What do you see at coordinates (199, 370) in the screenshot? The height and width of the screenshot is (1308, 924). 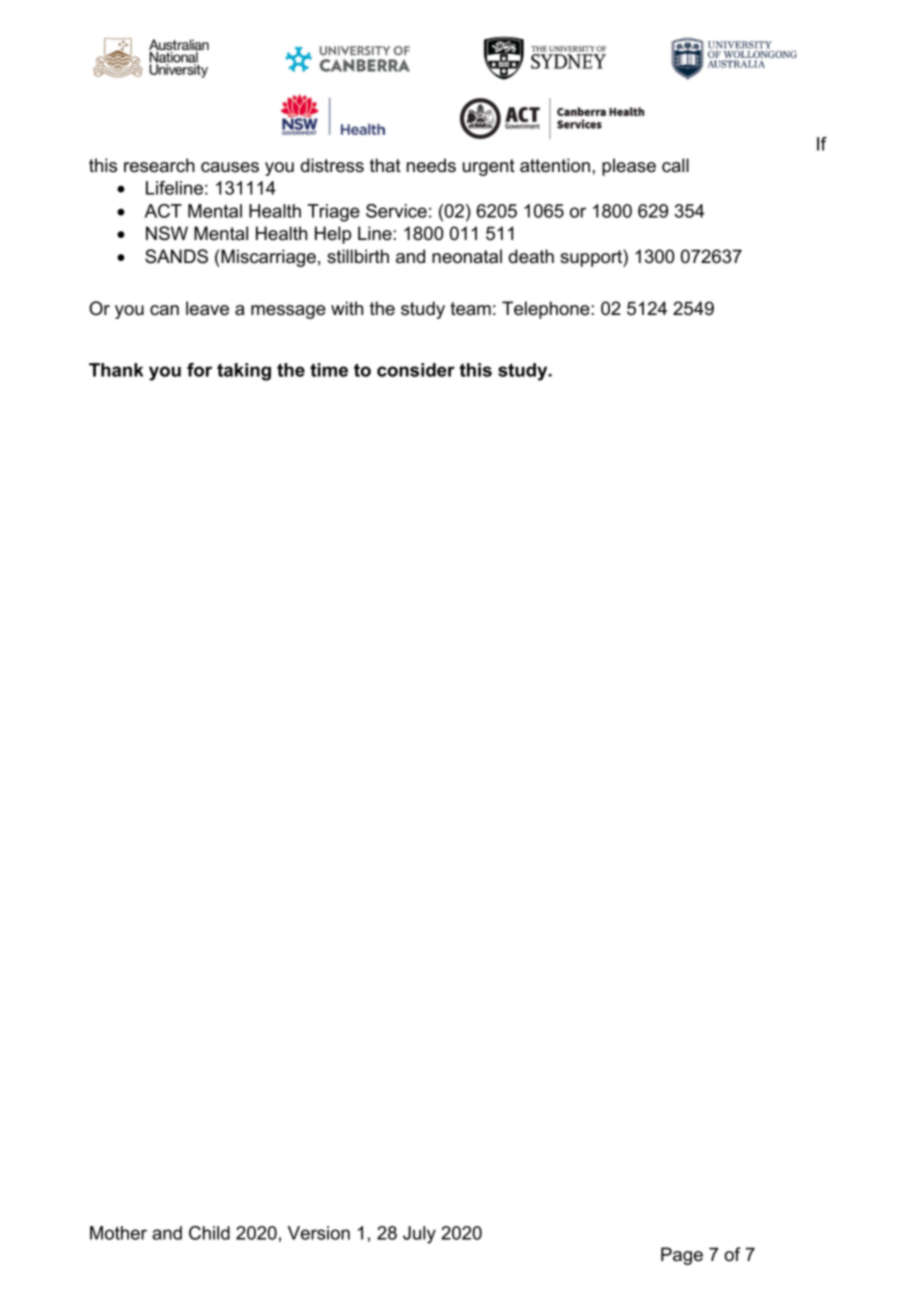 I see `for` at bounding box center [199, 370].
